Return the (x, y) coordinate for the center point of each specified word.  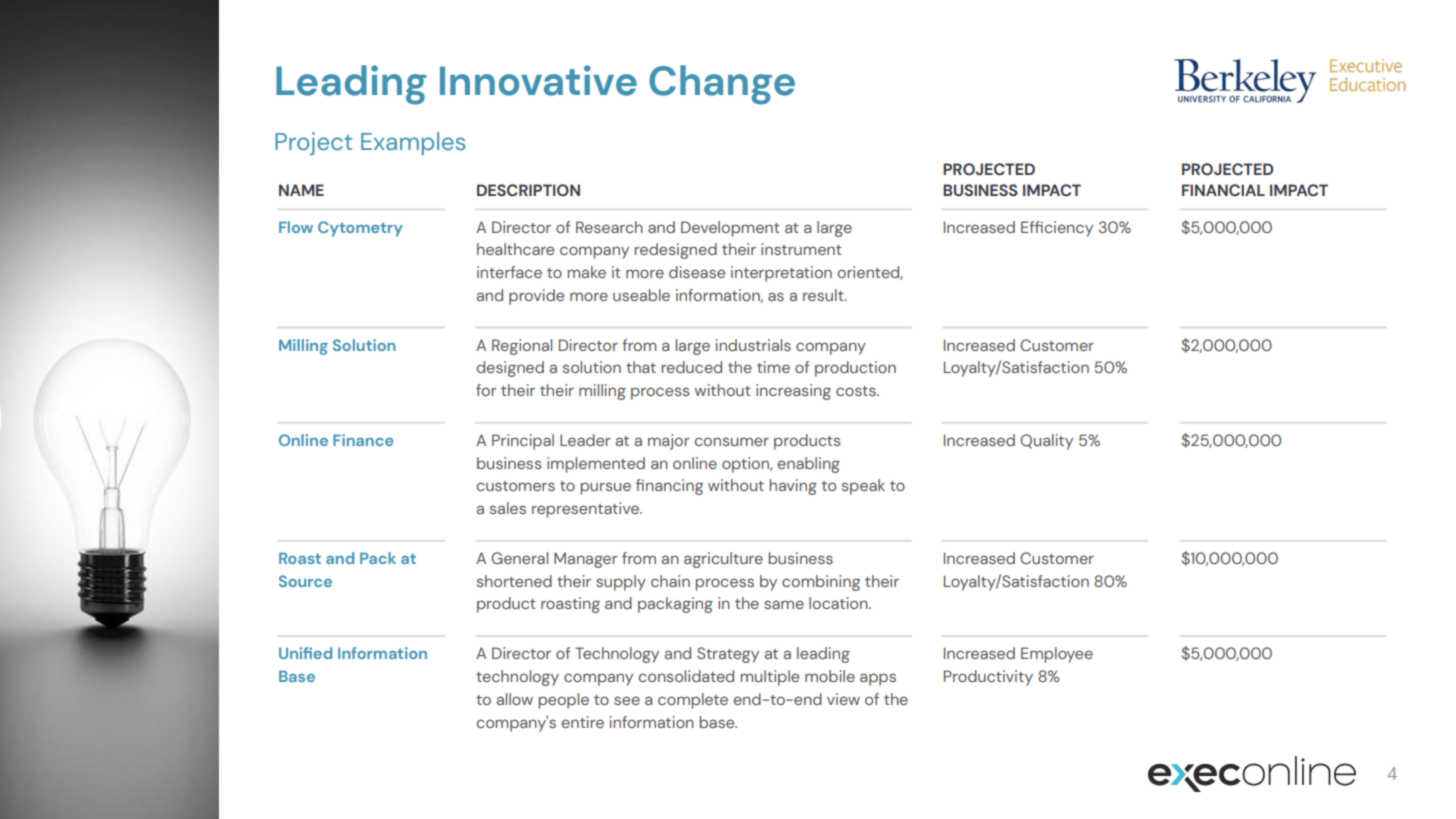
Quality (1046, 442)
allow (515, 699)
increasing (793, 392)
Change (722, 85)
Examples (413, 143)
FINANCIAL (1223, 190)
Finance (363, 440)
